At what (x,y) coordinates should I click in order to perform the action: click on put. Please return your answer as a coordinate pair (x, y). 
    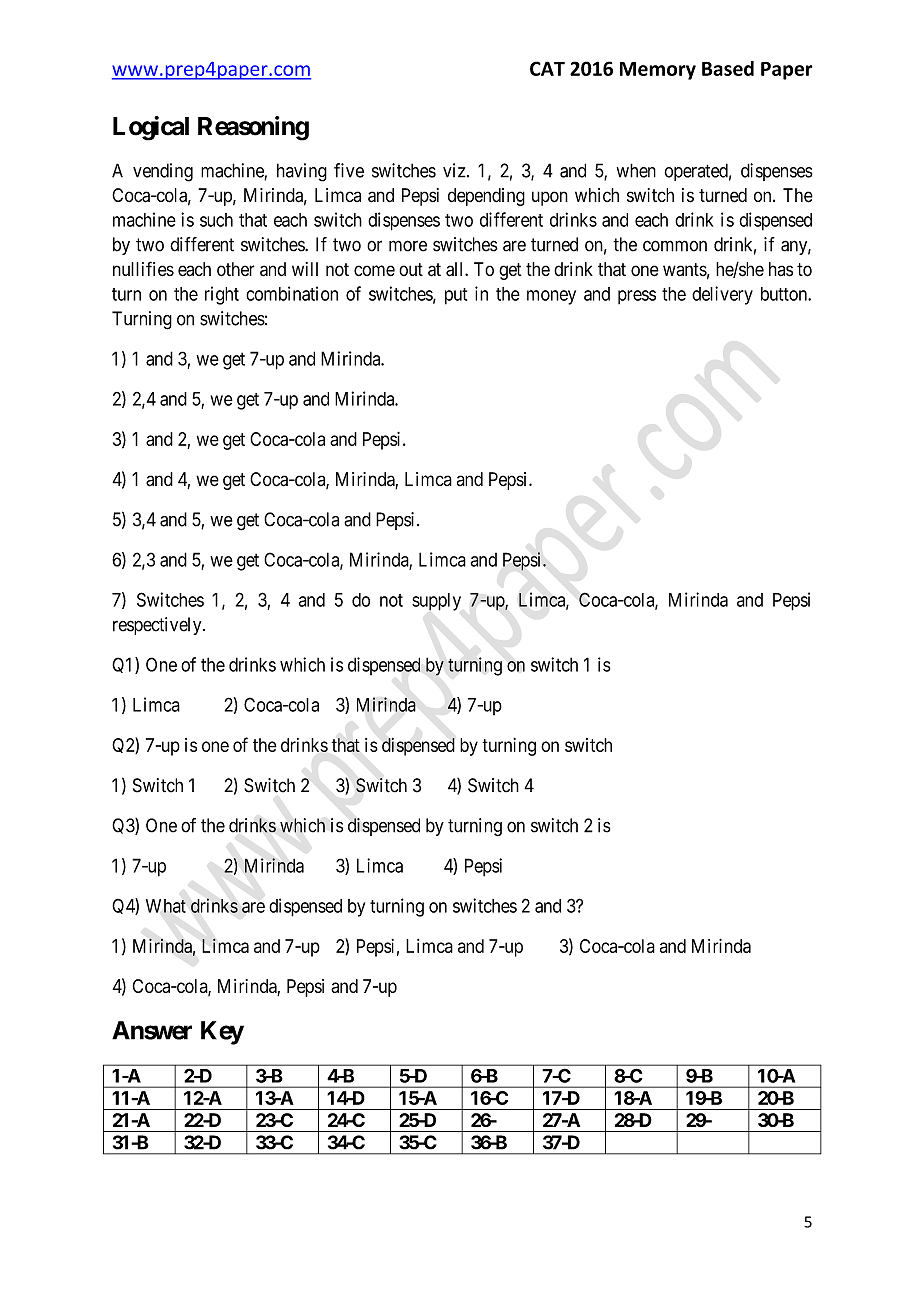
    Looking at the image, I should click on (456, 296).
